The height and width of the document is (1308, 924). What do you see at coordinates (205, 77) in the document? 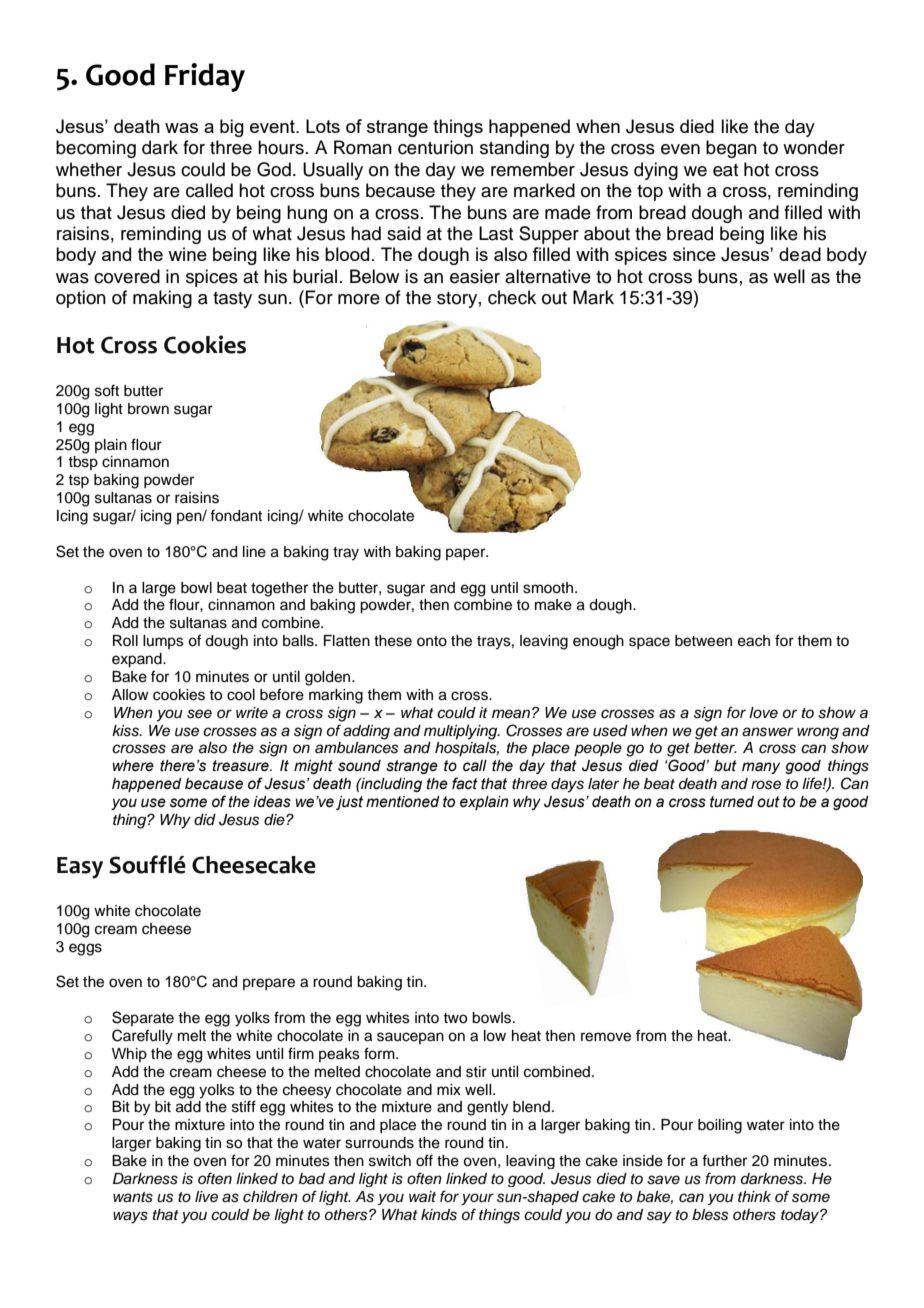
I see `Friday` at bounding box center [205, 77].
